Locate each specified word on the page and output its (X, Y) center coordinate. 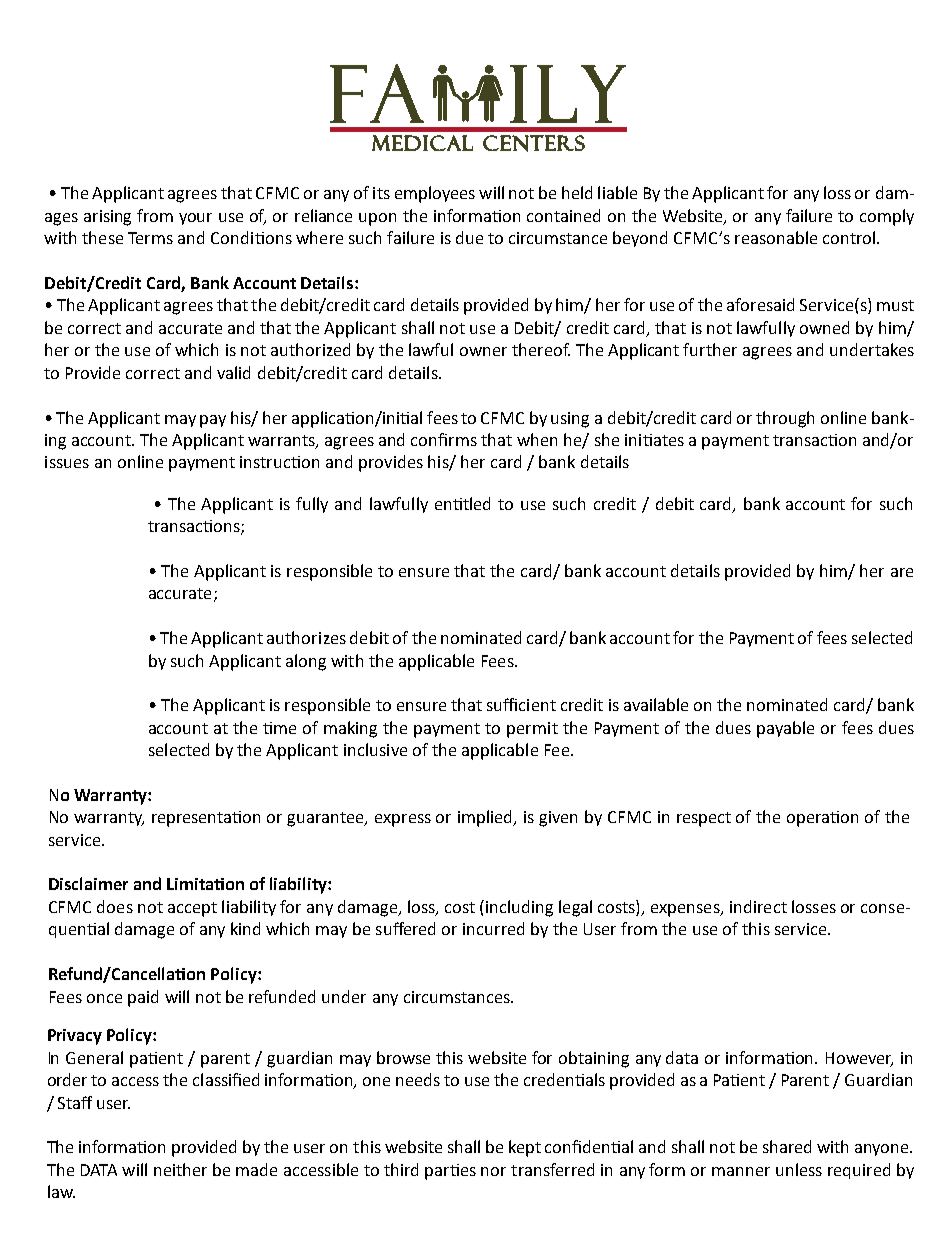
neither (180, 1169)
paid (143, 998)
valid (233, 372)
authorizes (306, 637)
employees (435, 194)
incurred (493, 928)
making (350, 729)
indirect (758, 906)
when (537, 439)
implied (486, 818)
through (785, 419)
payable (785, 729)
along (306, 662)
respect (704, 819)
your (195, 219)
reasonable (776, 237)
